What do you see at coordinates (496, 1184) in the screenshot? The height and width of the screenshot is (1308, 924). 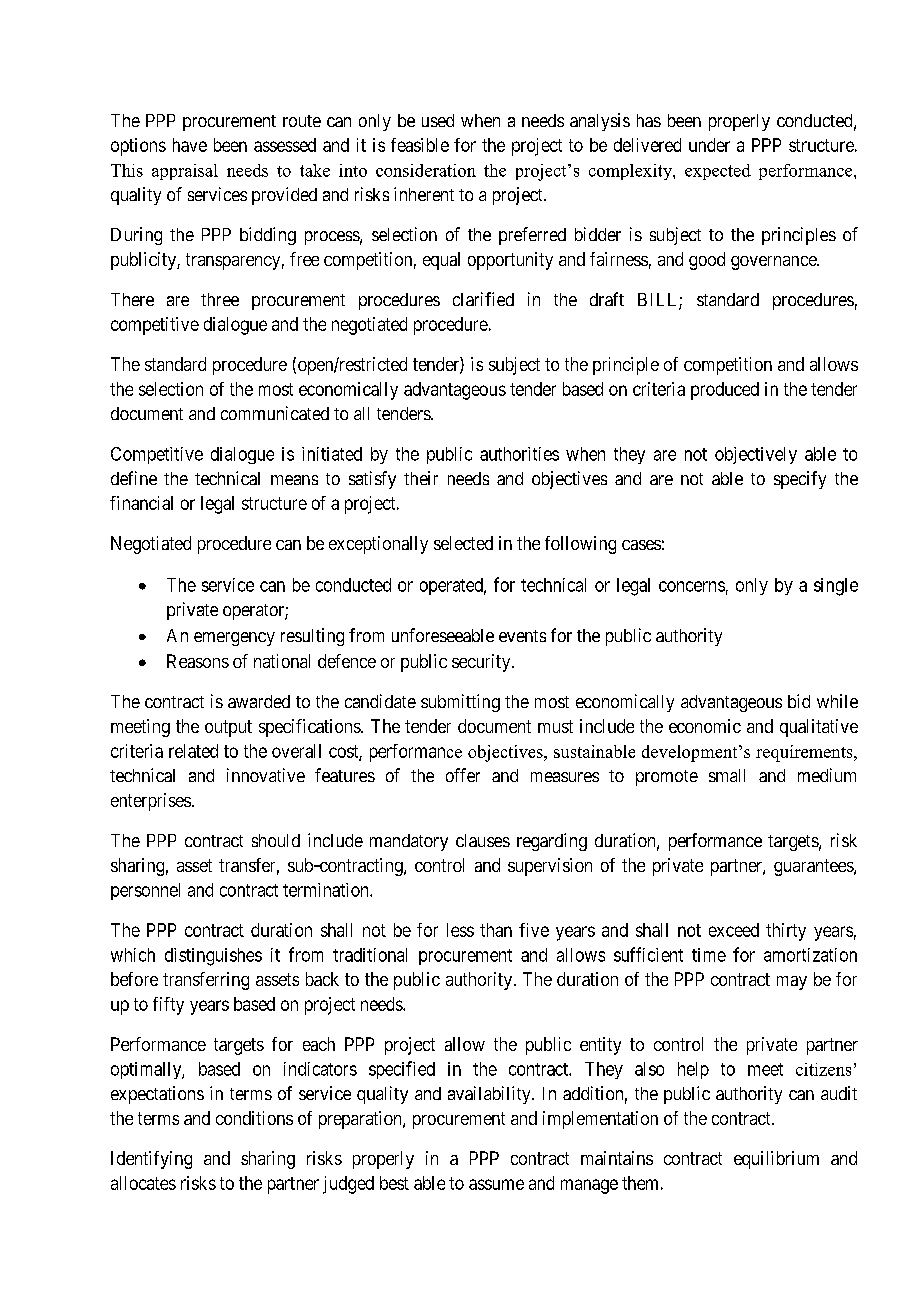 I see `assume` at bounding box center [496, 1184].
